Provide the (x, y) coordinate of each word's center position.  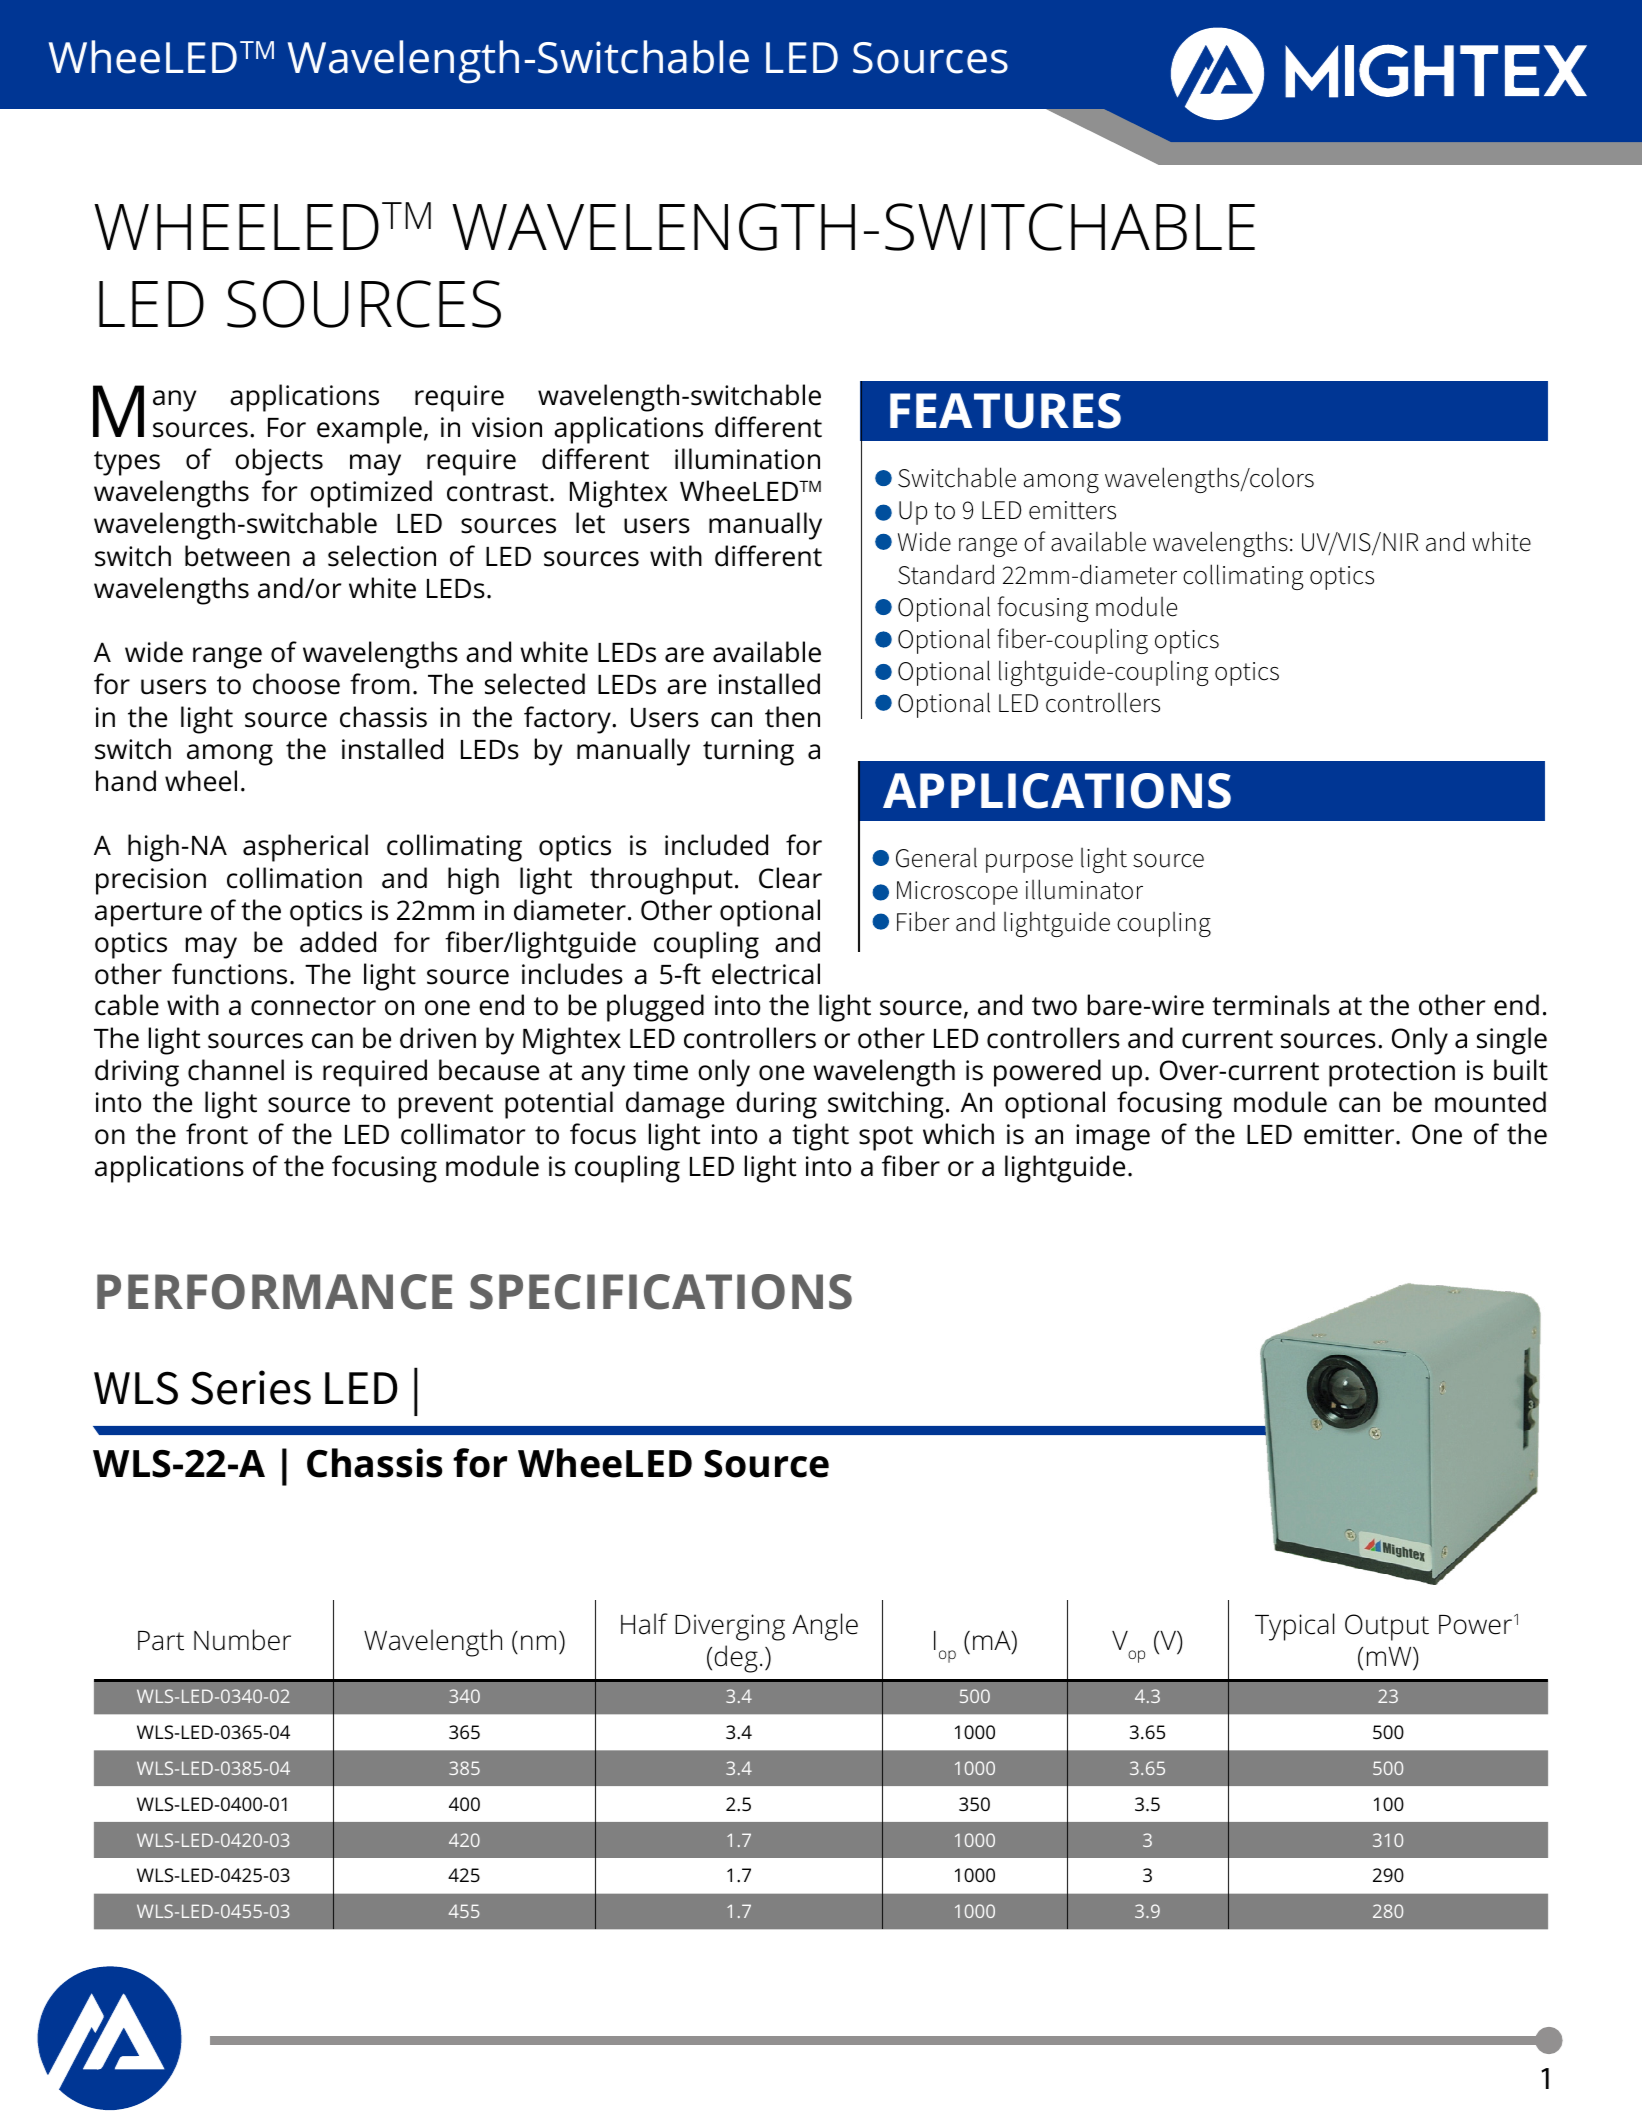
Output (1387, 1627)
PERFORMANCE (274, 1292)
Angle (825, 1627)
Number (242, 1640)
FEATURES (1005, 411)
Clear (790, 878)
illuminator (1084, 889)
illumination (747, 459)
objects (279, 462)
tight (820, 1137)
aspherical (305, 848)
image (1113, 1137)
